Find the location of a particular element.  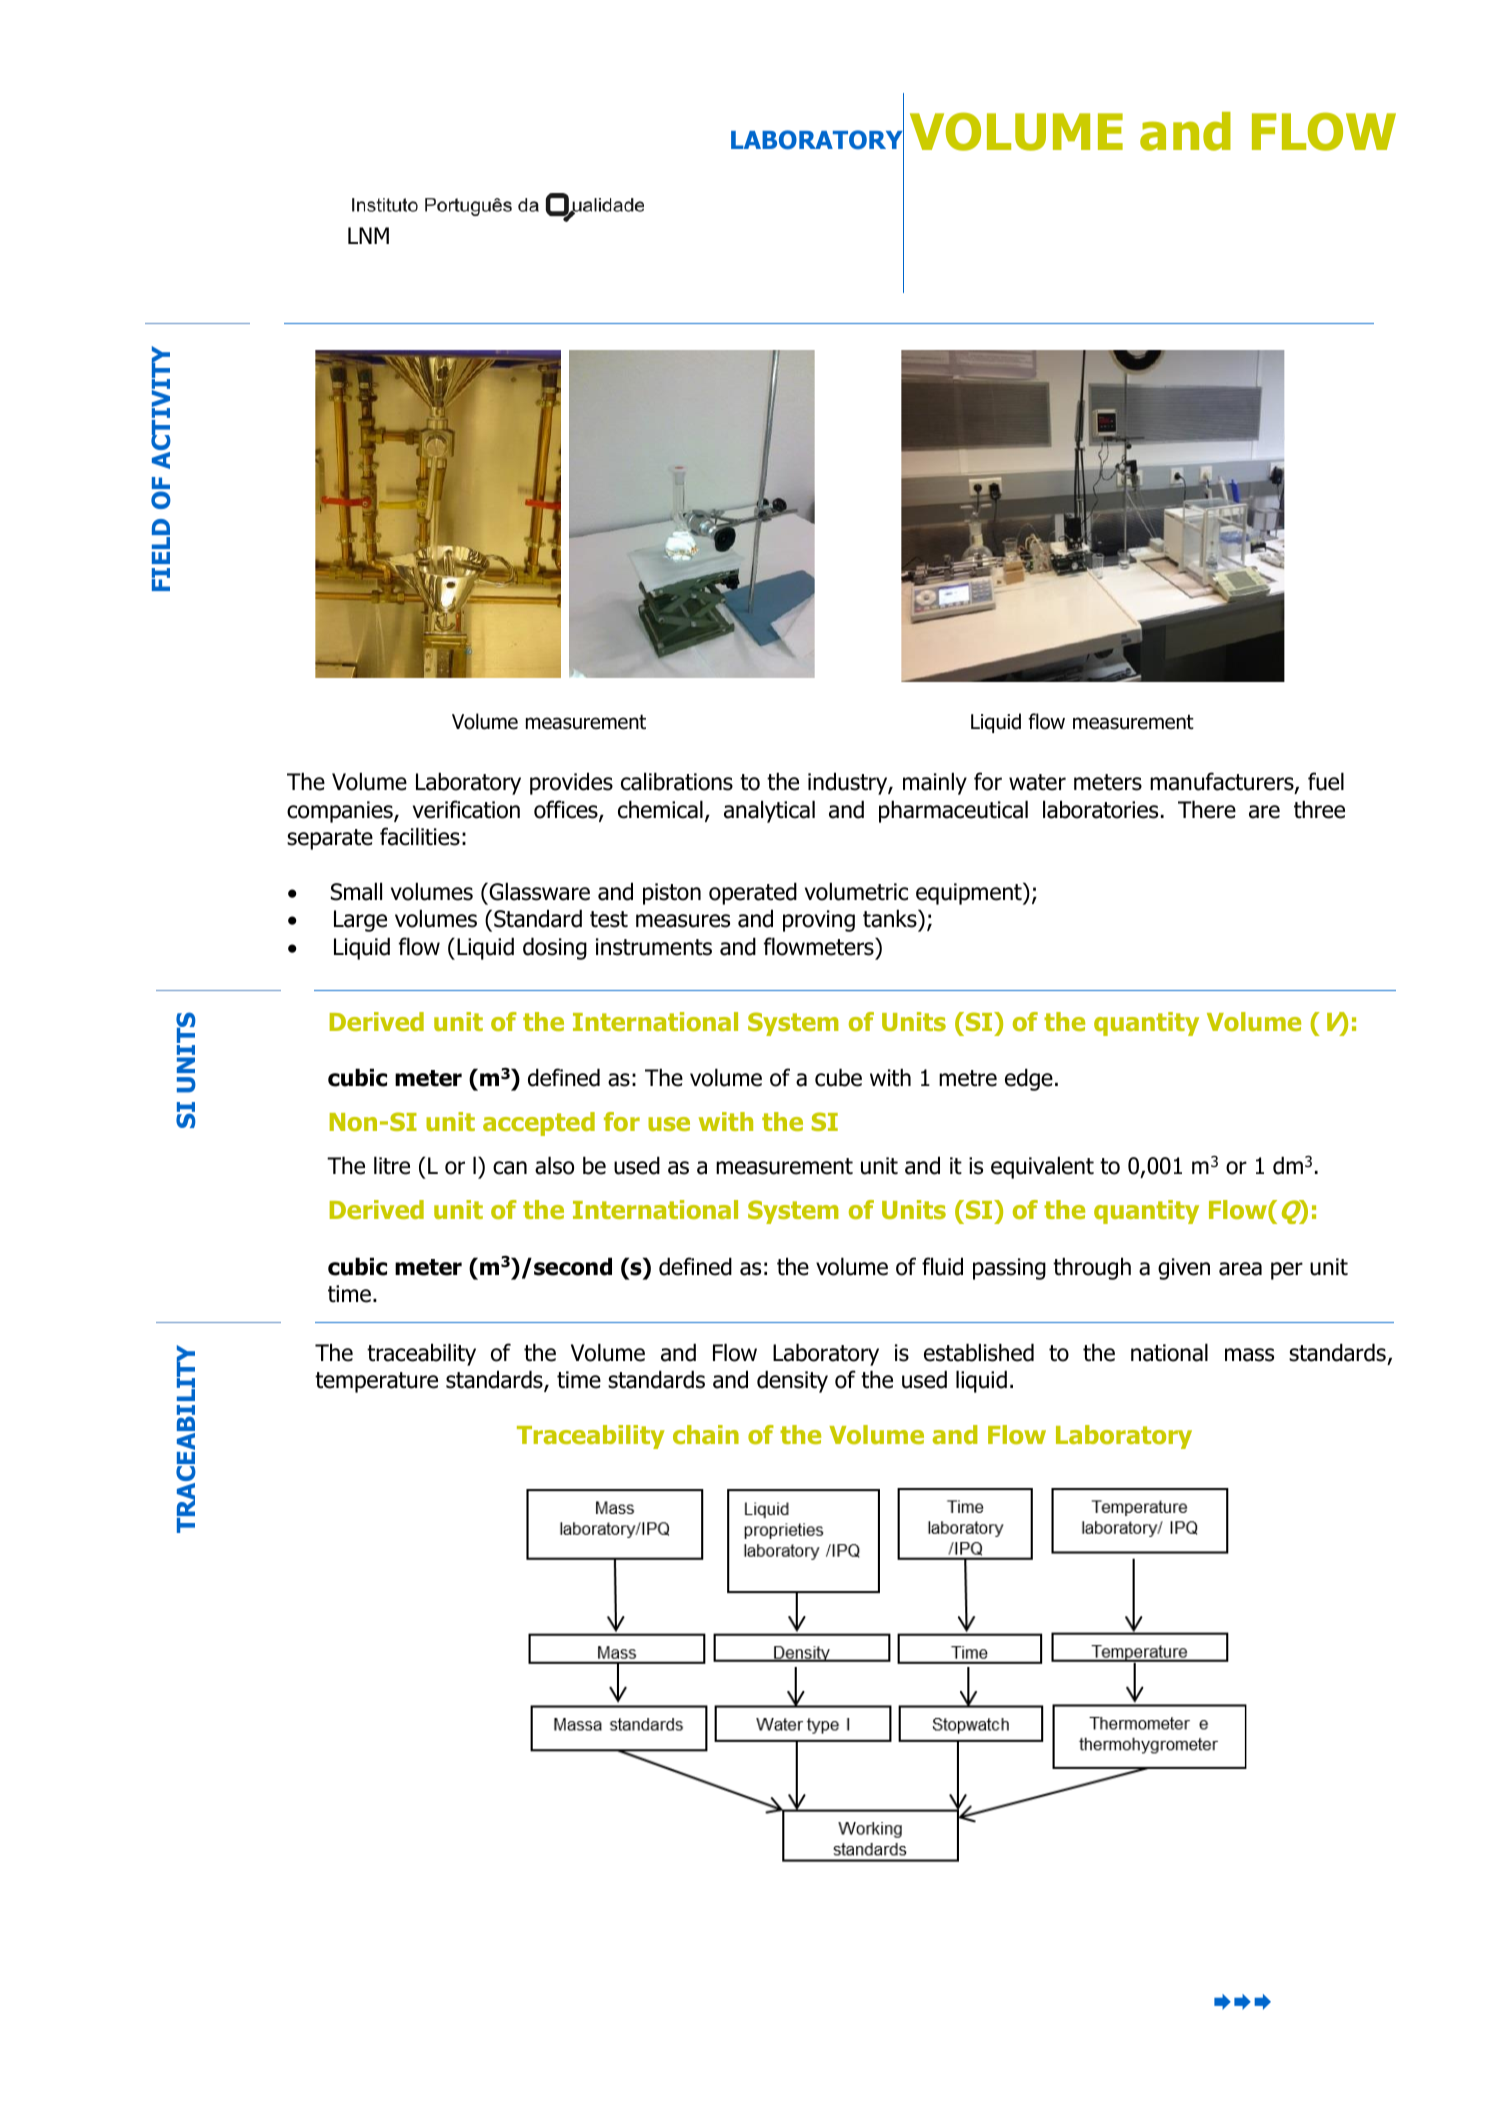

cube is located at coordinates (838, 1077).
